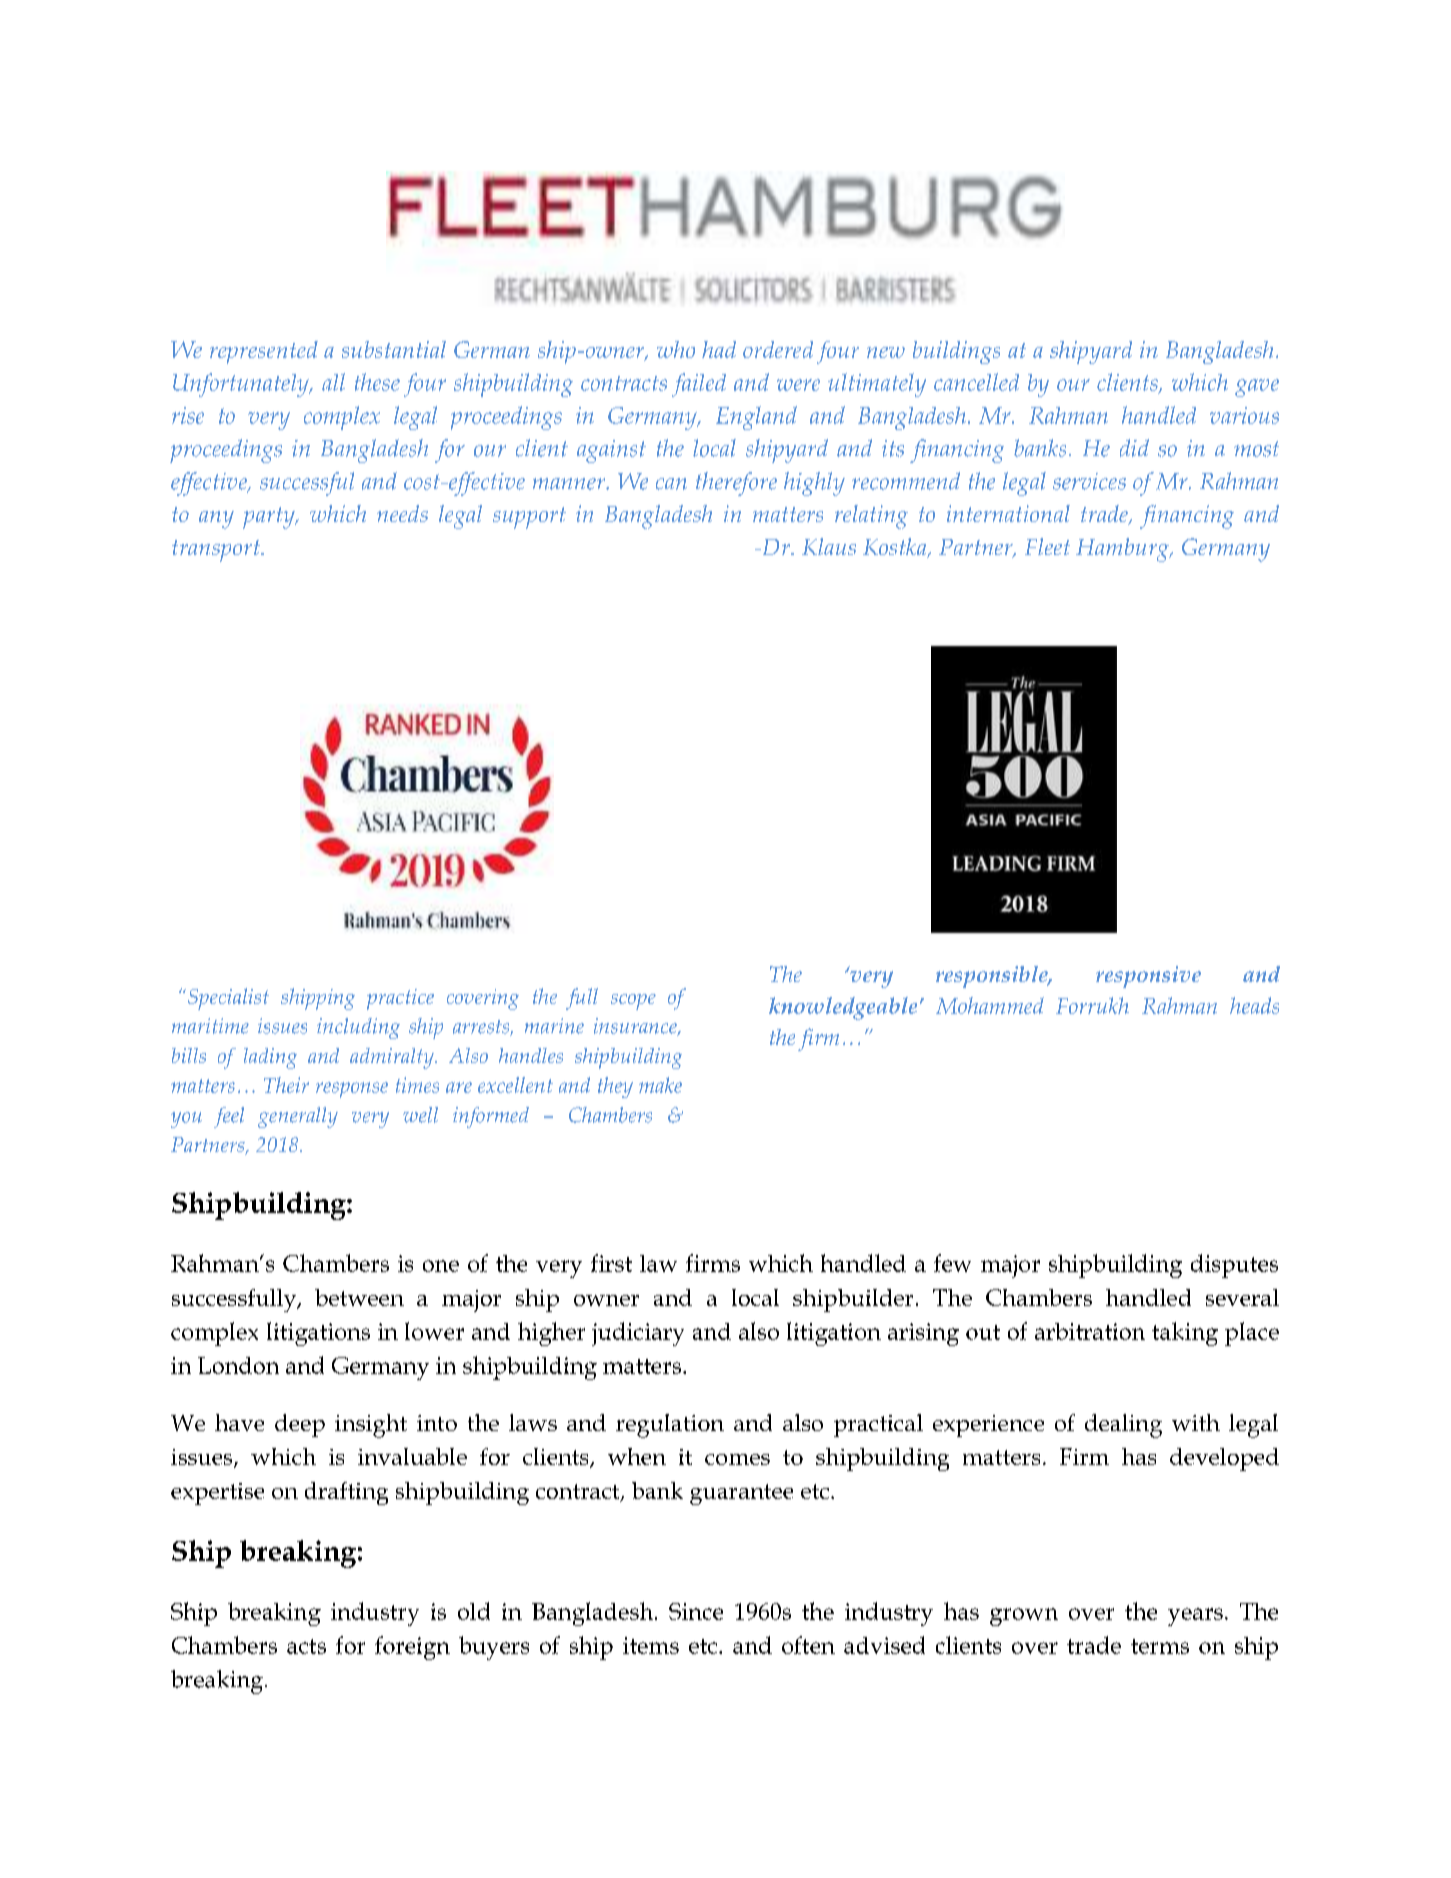 The height and width of the page is (1878, 1451). Describe the element at coordinates (298, 1117) in the page. I see `generally` at that location.
